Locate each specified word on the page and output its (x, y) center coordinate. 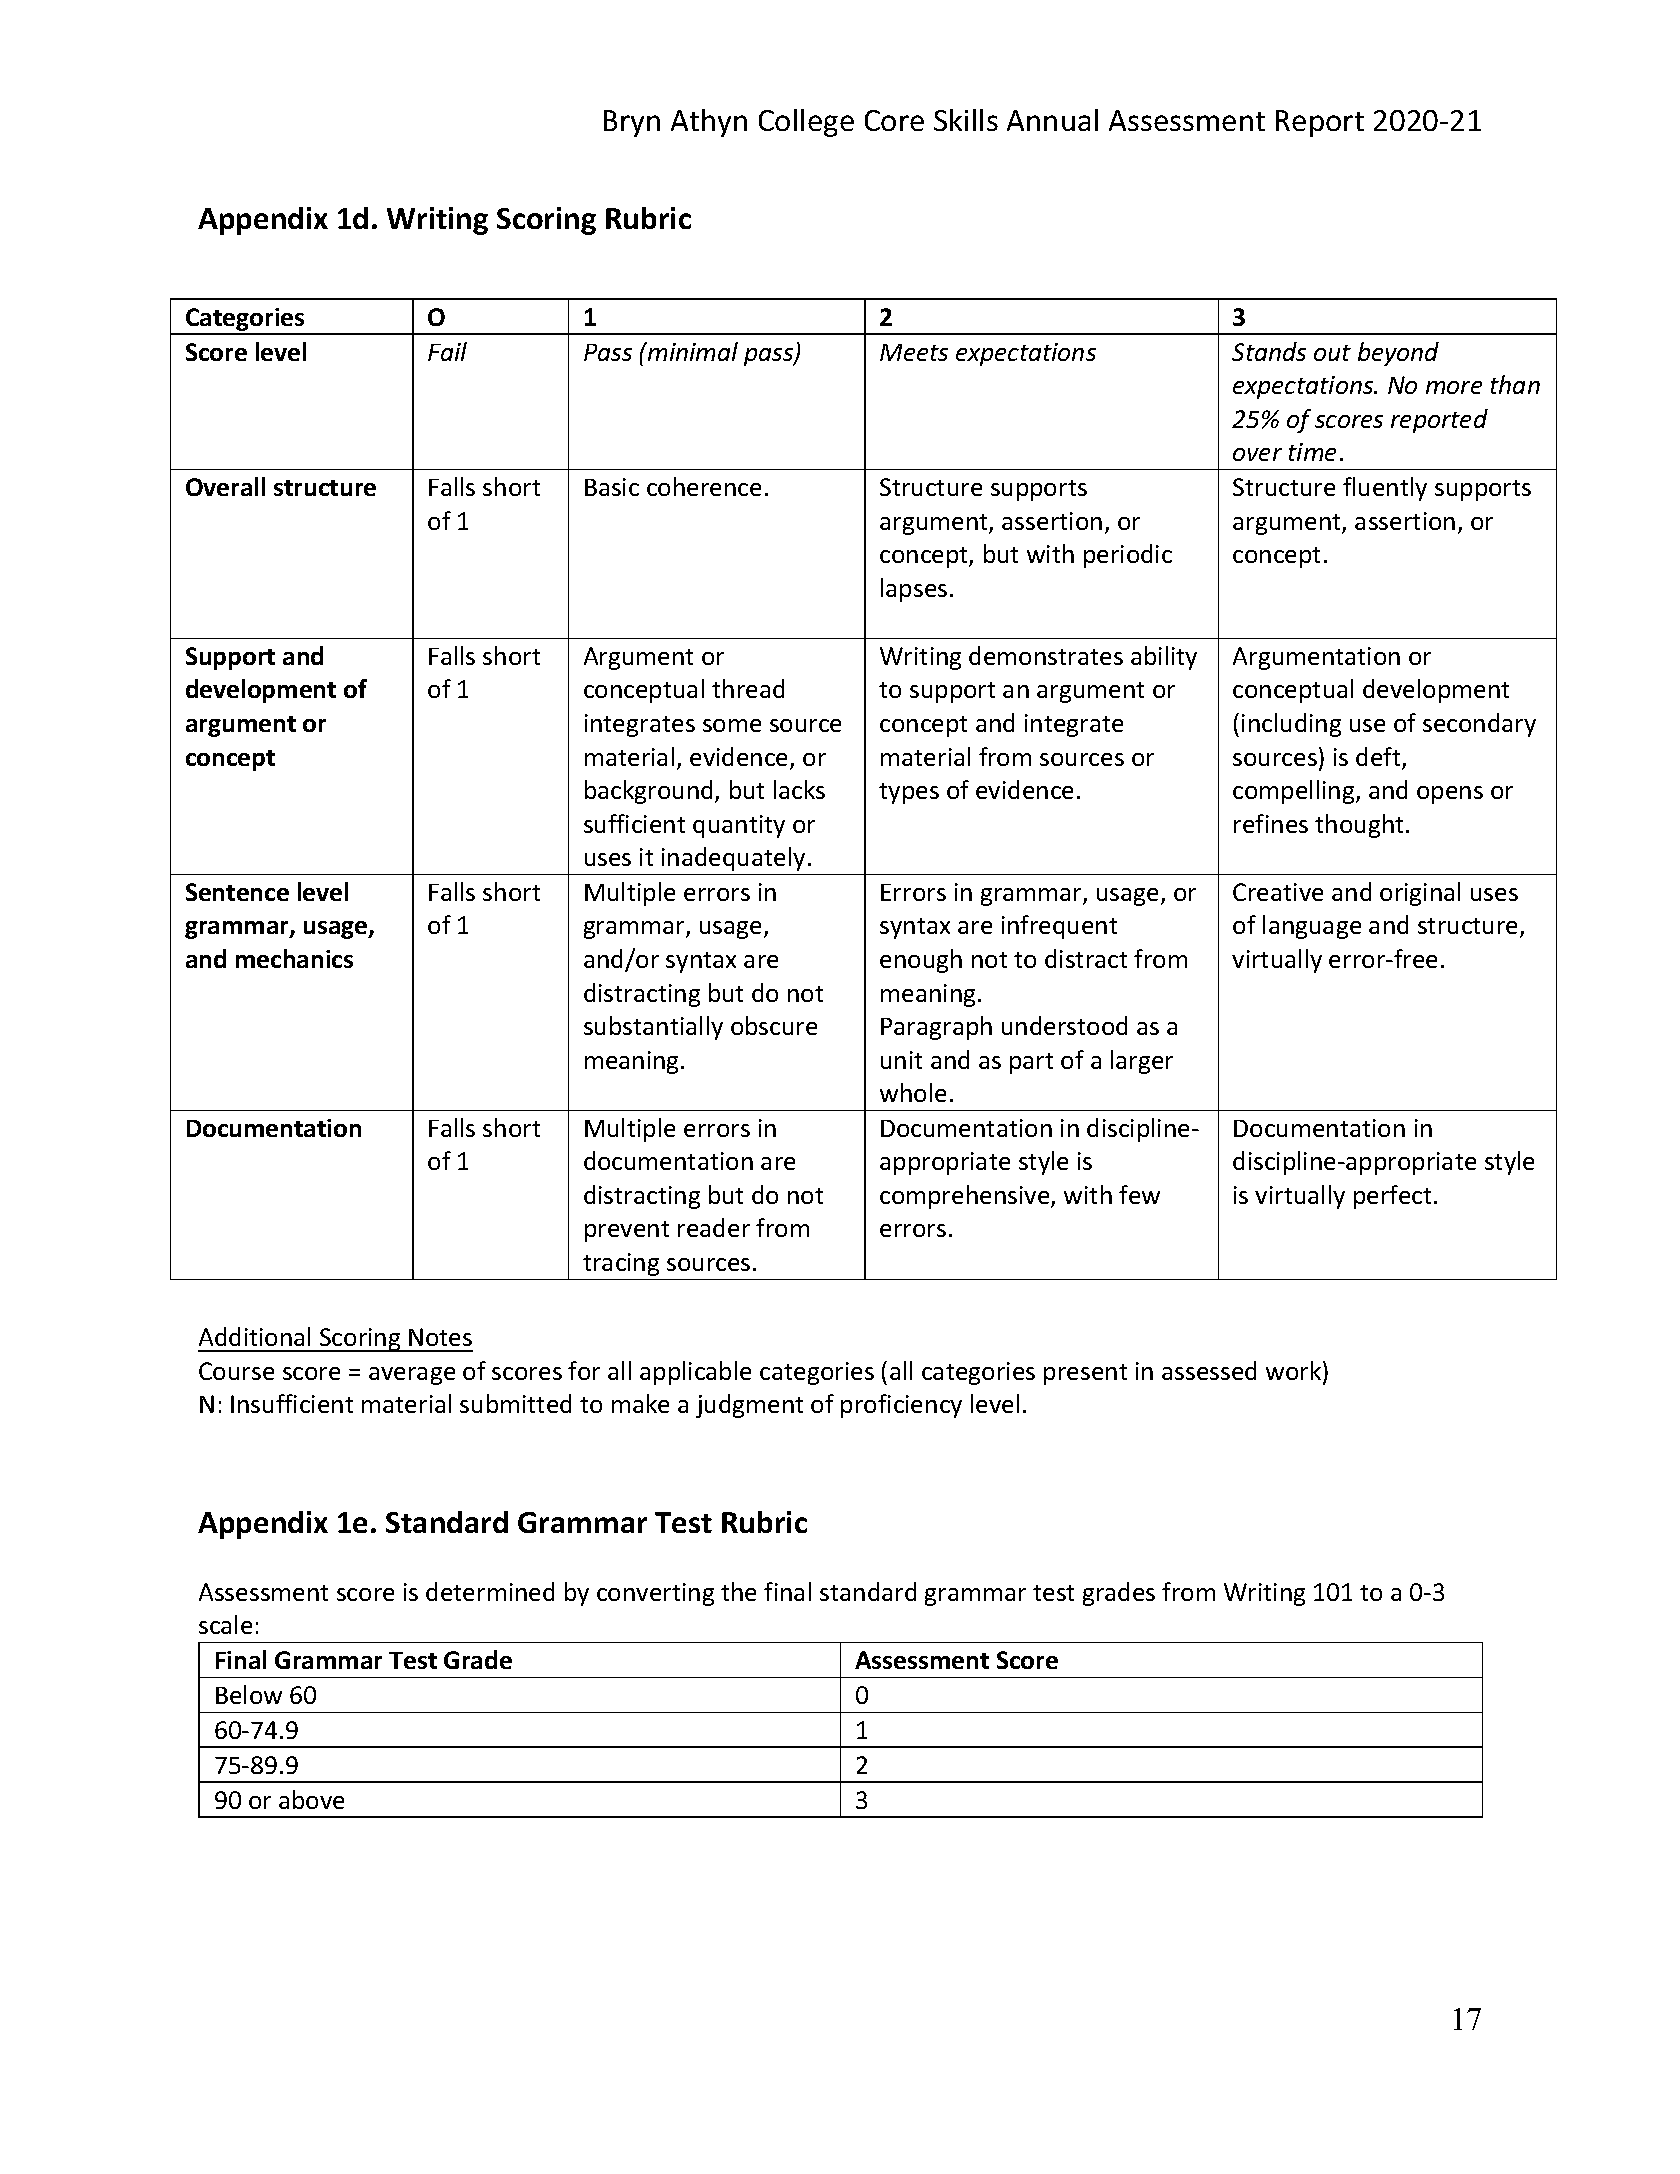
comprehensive (966, 1197)
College (806, 123)
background (650, 792)
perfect (1392, 1197)
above (311, 1799)
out (1332, 353)
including (1291, 725)
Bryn (632, 123)
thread (748, 688)
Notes (440, 1337)
